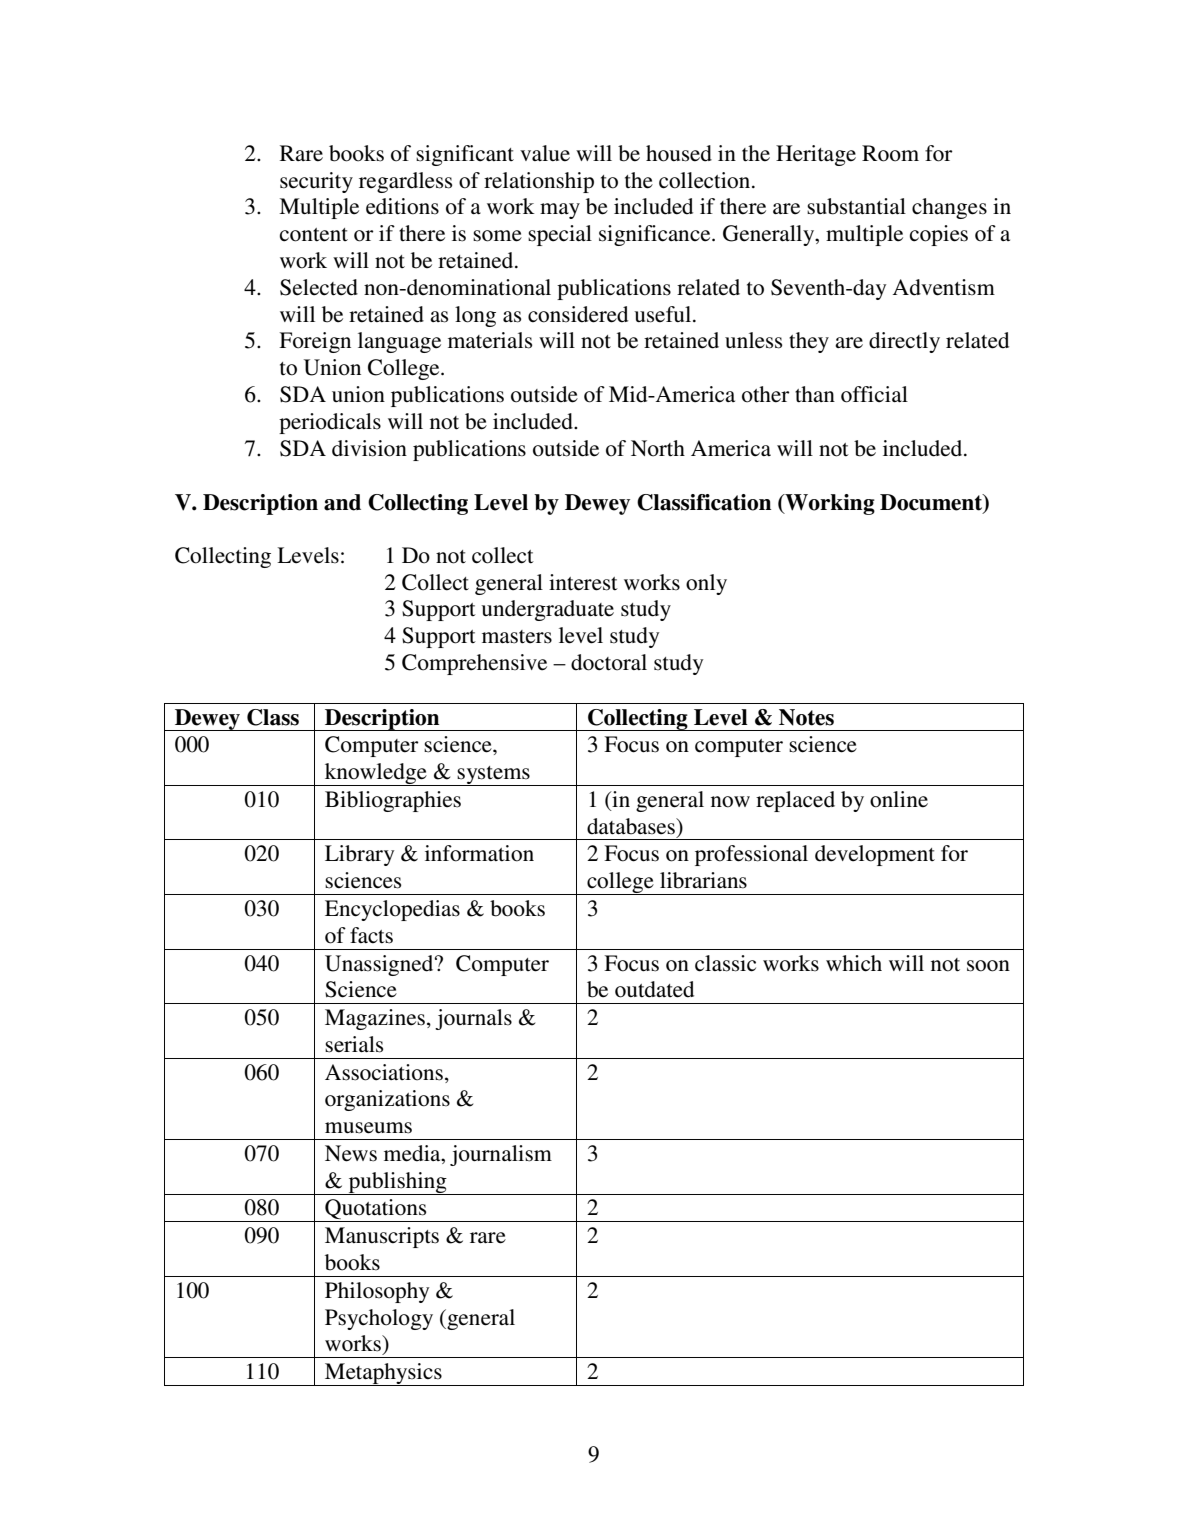 The image size is (1188, 1538). What do you see at coordinates (706, 584) in the page?
I see `only` at bounding box center [706, 584].
